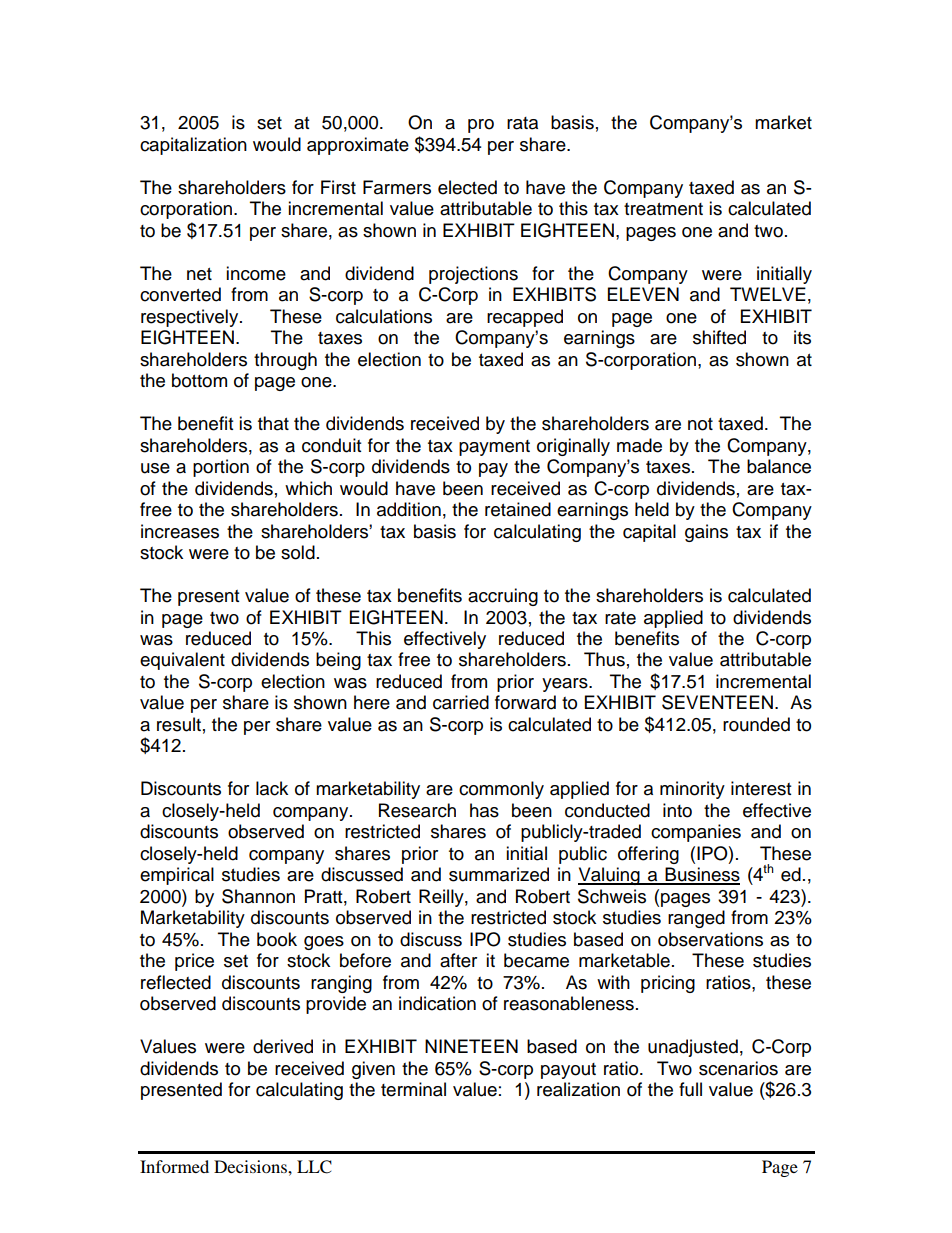  Describe the element at coordinates (467, 187) in the page. I see `elected` at that location.
